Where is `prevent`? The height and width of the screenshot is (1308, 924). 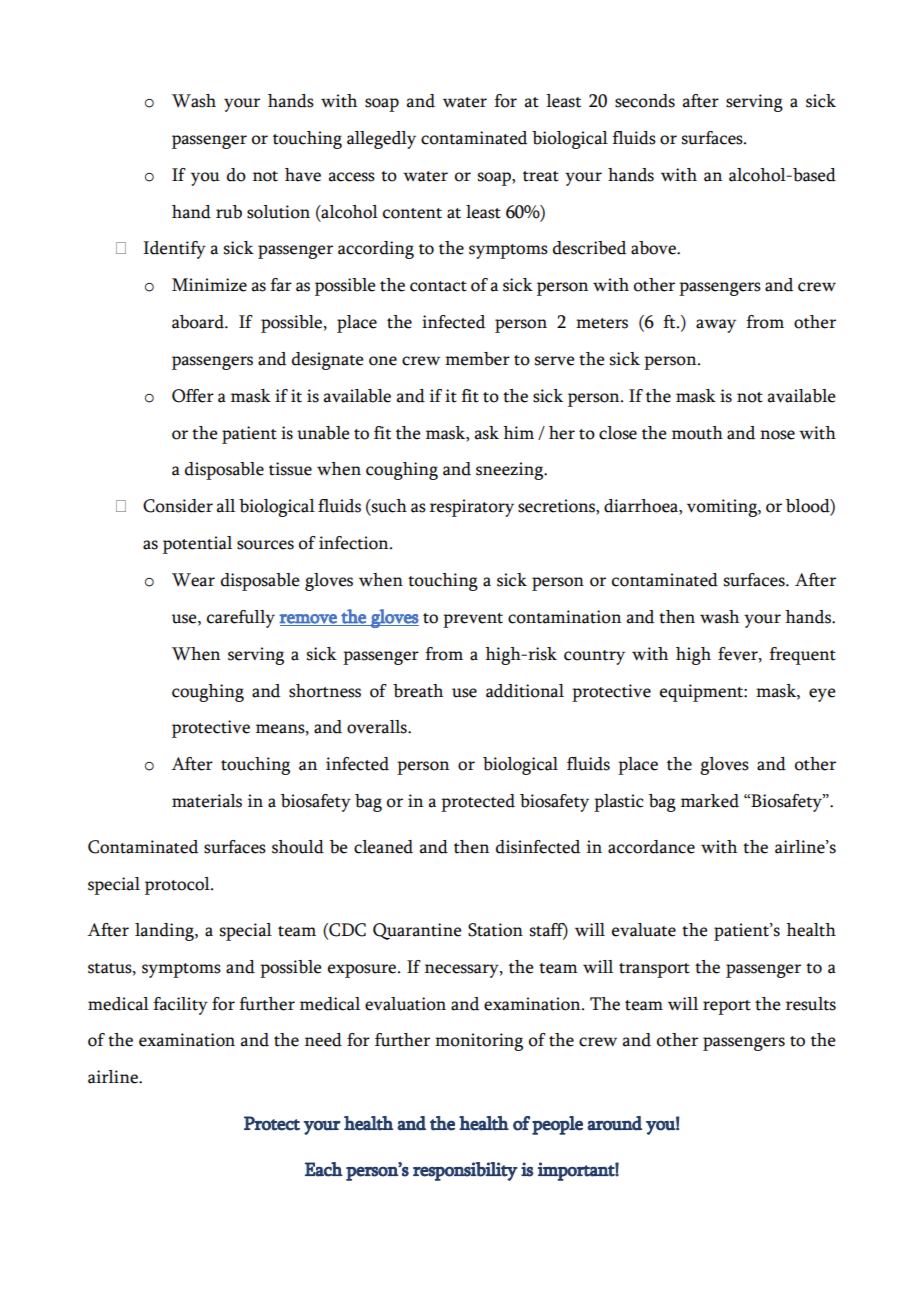 prevent is located at coordinates (473, 620).
